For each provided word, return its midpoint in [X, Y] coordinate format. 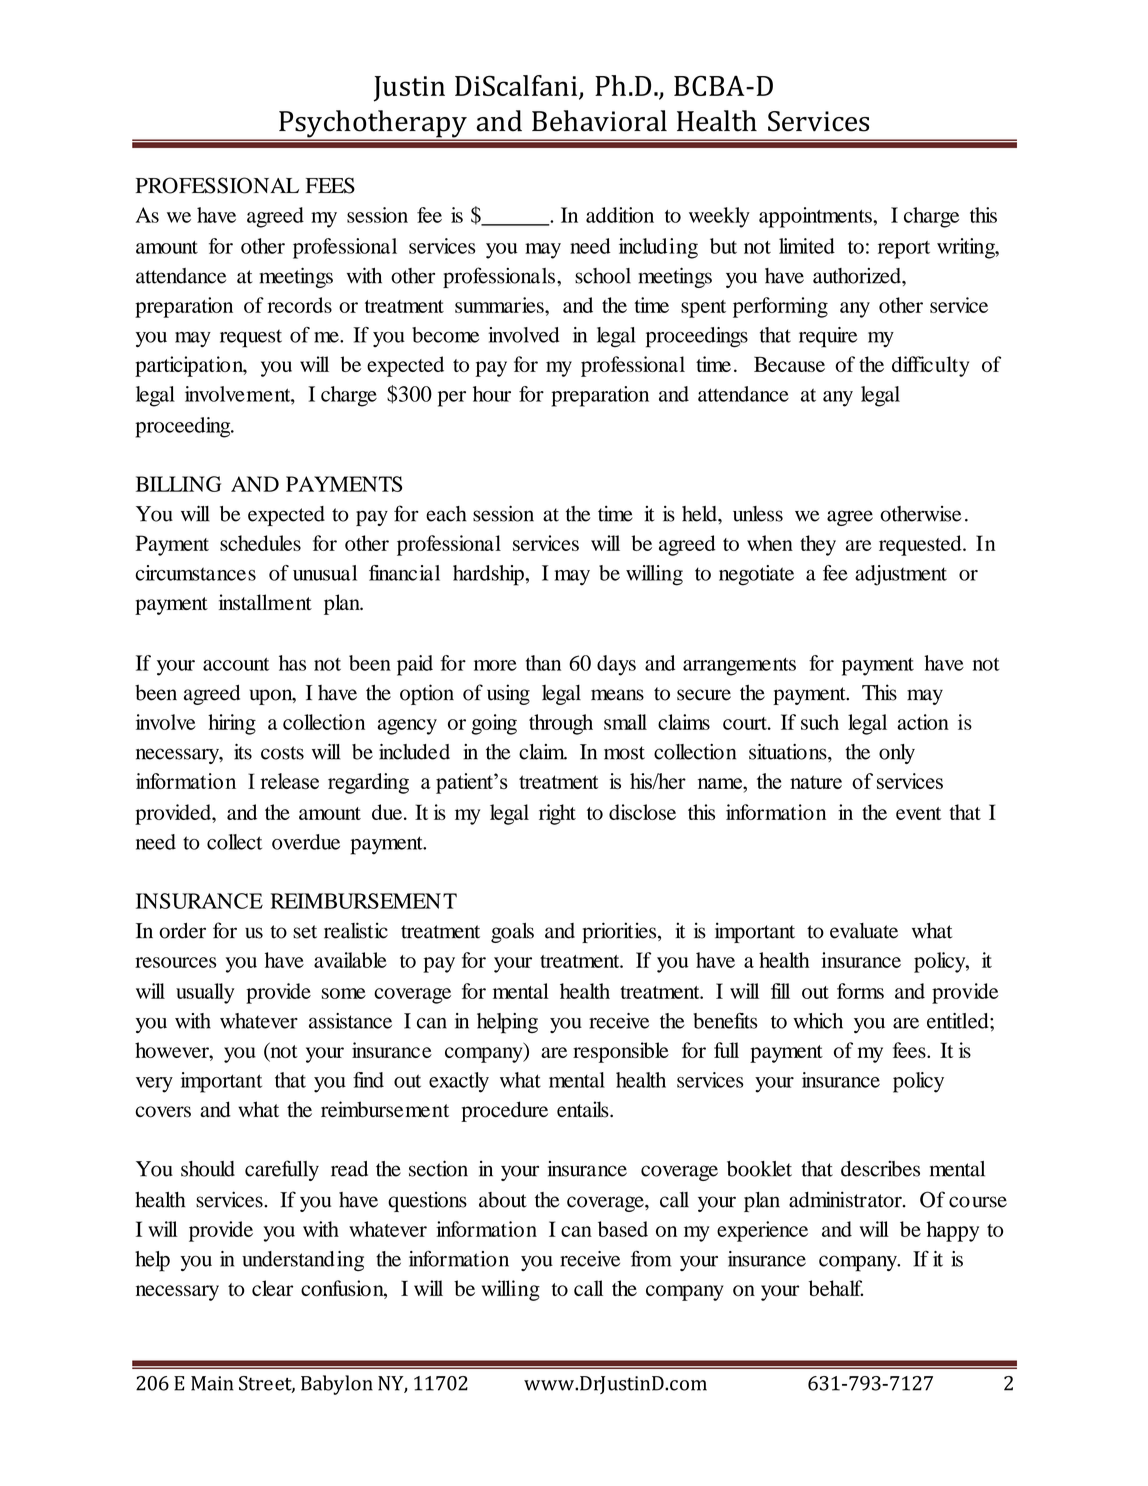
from [651, 1258]
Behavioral [599, 121]
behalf [836, 1288]
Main [212, 1383]
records [299, 305]
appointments [816, 217]
